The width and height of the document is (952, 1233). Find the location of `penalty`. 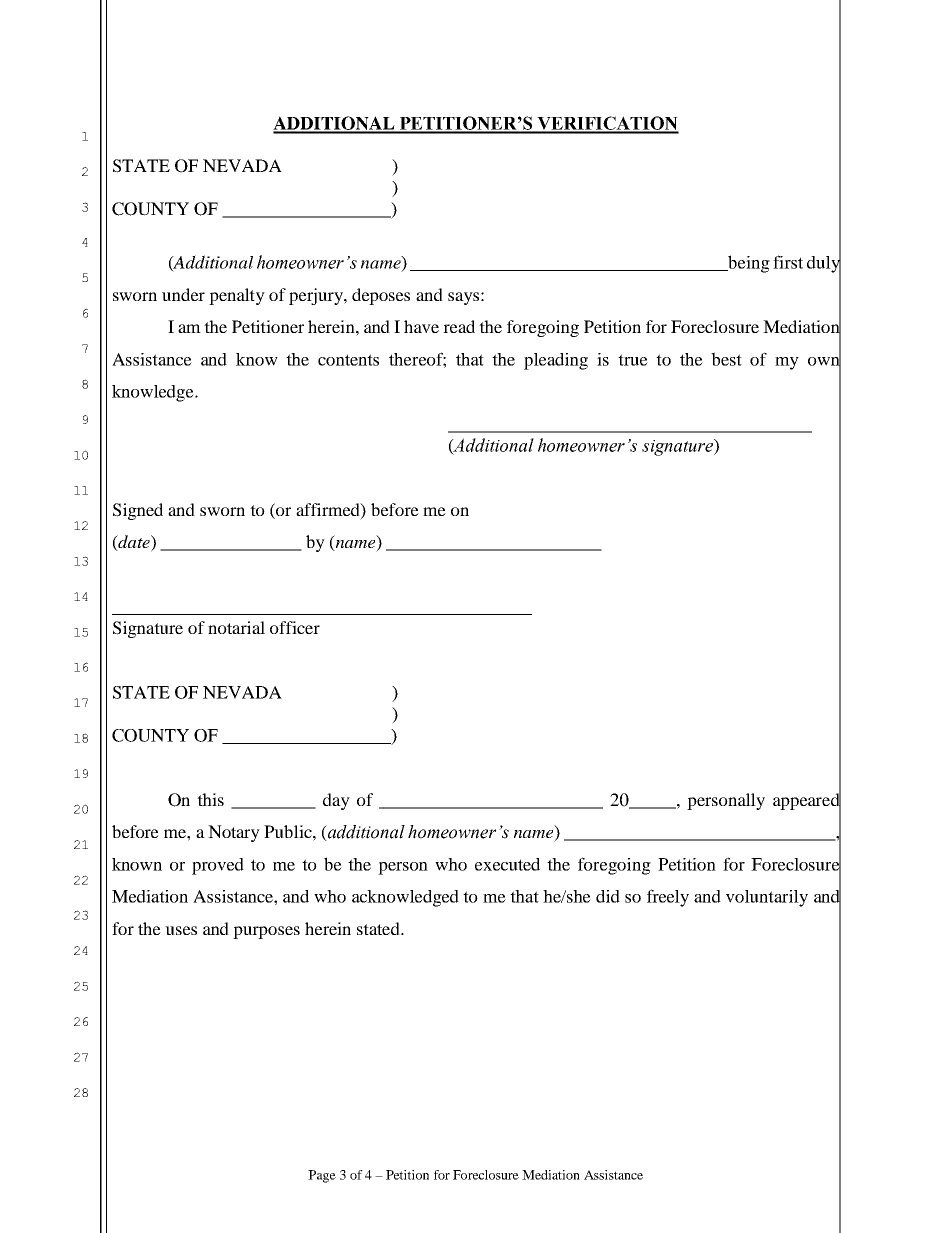

penalty is located at coordinates (237, 296).
